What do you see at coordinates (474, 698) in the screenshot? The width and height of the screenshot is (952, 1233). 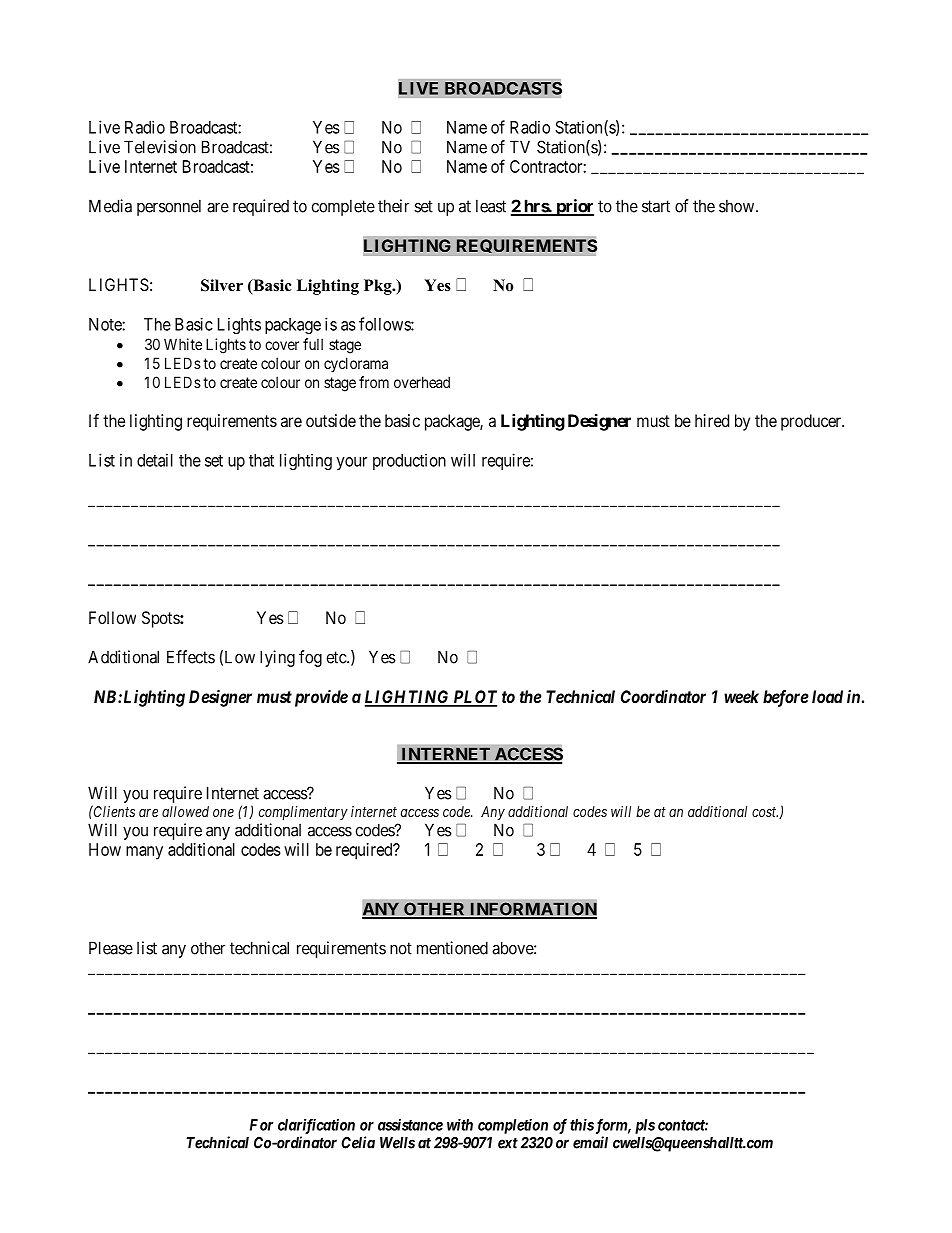 I see `PLOT` at bounding box center [474, 698].
